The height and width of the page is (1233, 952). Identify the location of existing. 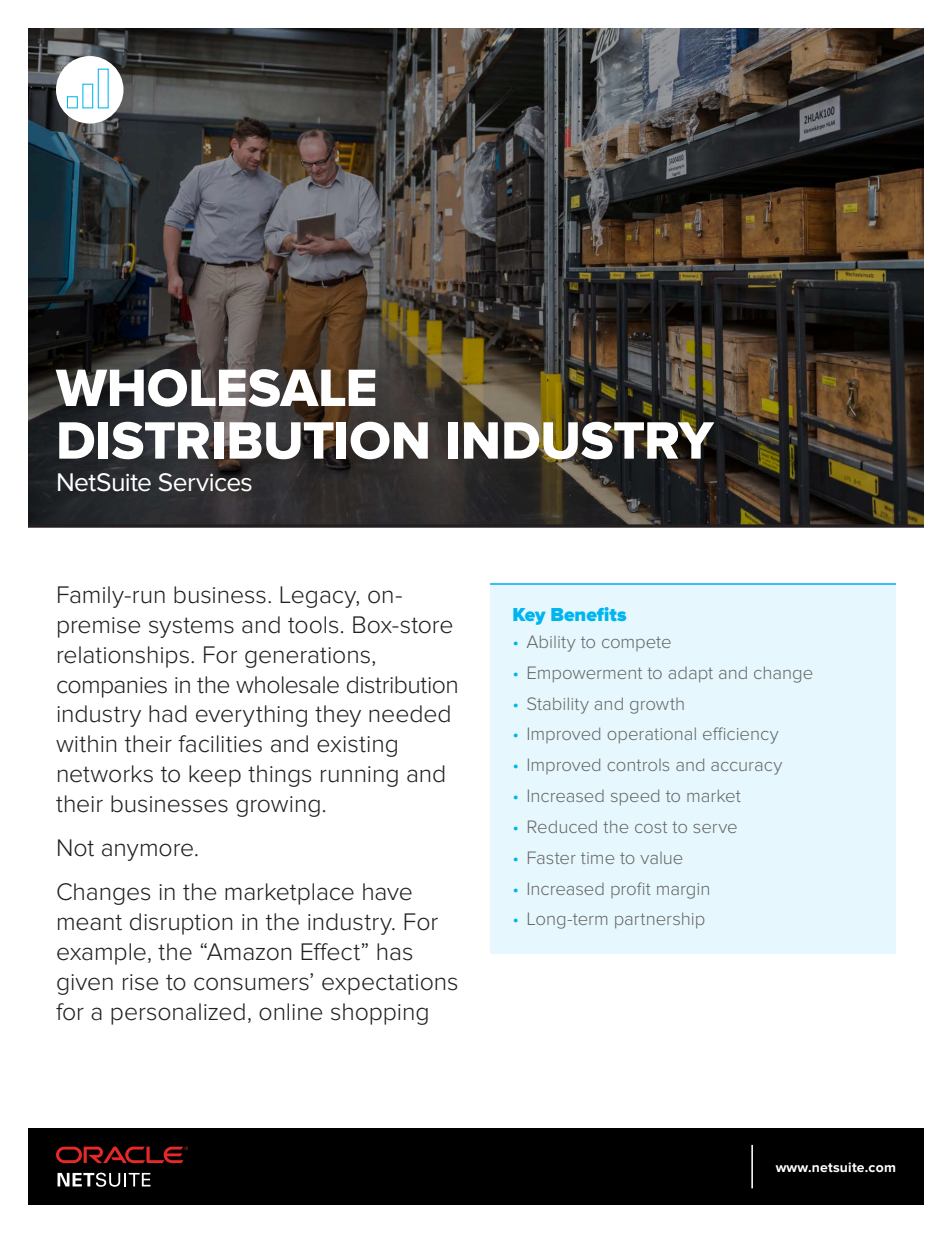
(357, 746).
